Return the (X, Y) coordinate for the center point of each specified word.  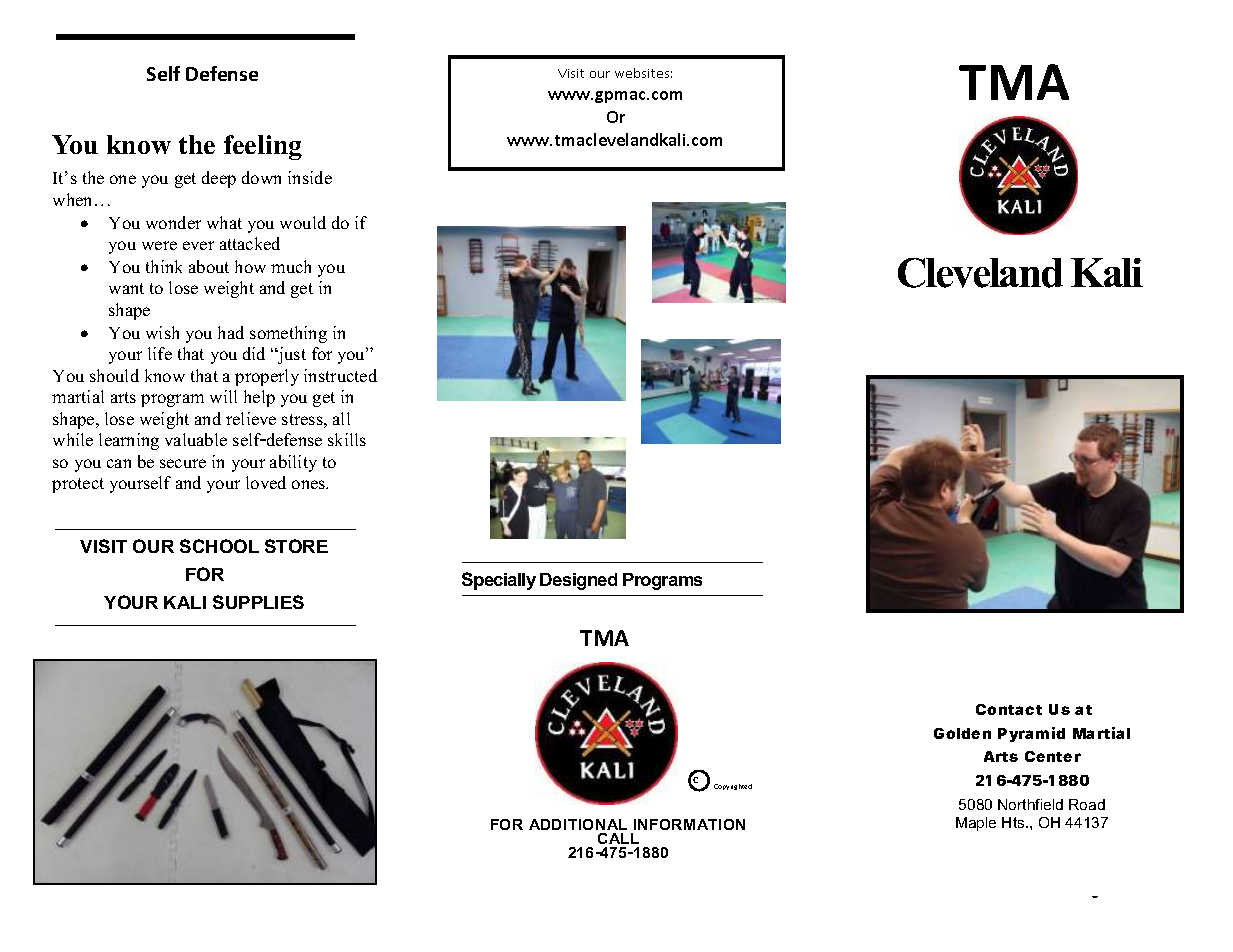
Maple (976, 824)
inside (310, 177)
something (288, 334)
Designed (578, 581)
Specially (499, 581)
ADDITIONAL (578, 824)
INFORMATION (689, 824)
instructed (340, 375)
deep (219, 179)
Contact (1009, 709)
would (303, 222)
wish (162, 332)
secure (183, 463)
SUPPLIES (258, 602)
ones (310, 484)
